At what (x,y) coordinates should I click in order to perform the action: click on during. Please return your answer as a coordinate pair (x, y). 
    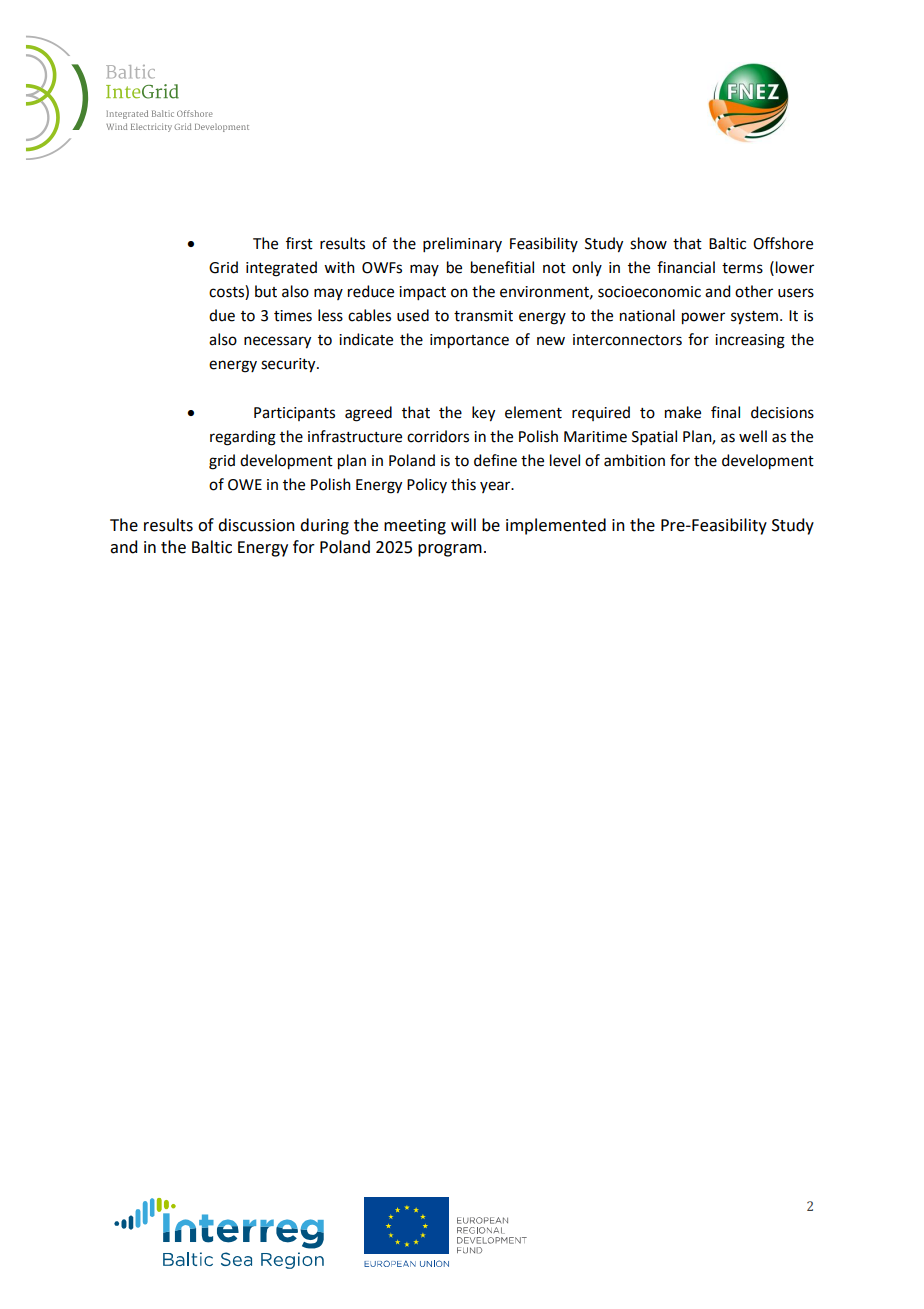
    Looking at the image, I should click on (324, 526).
